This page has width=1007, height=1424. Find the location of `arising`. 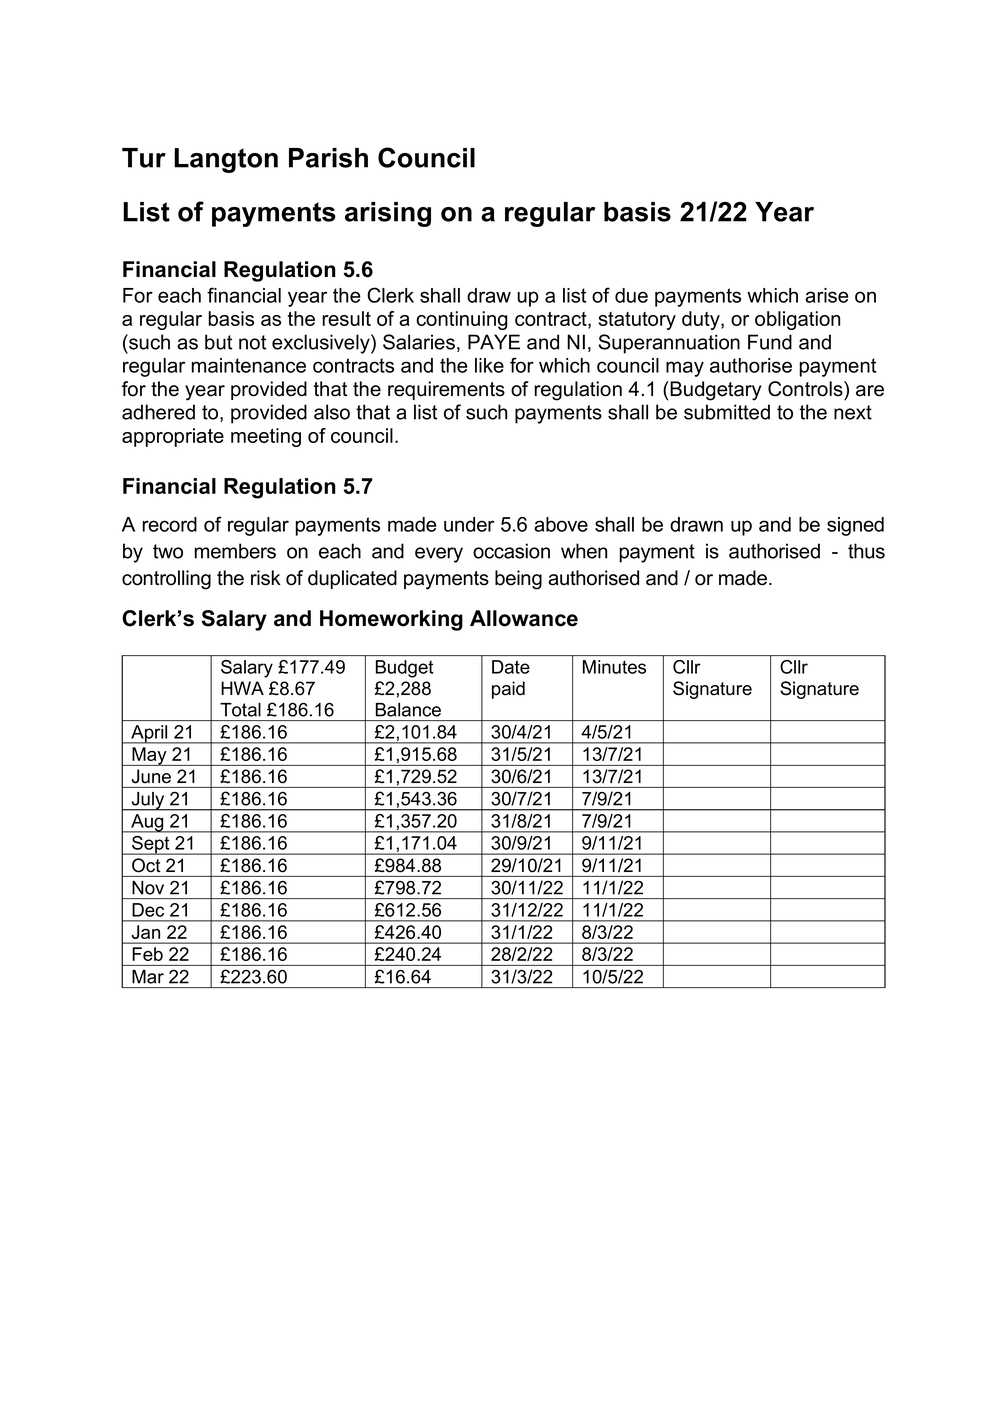

arising is located at coordinates (388, 214).
